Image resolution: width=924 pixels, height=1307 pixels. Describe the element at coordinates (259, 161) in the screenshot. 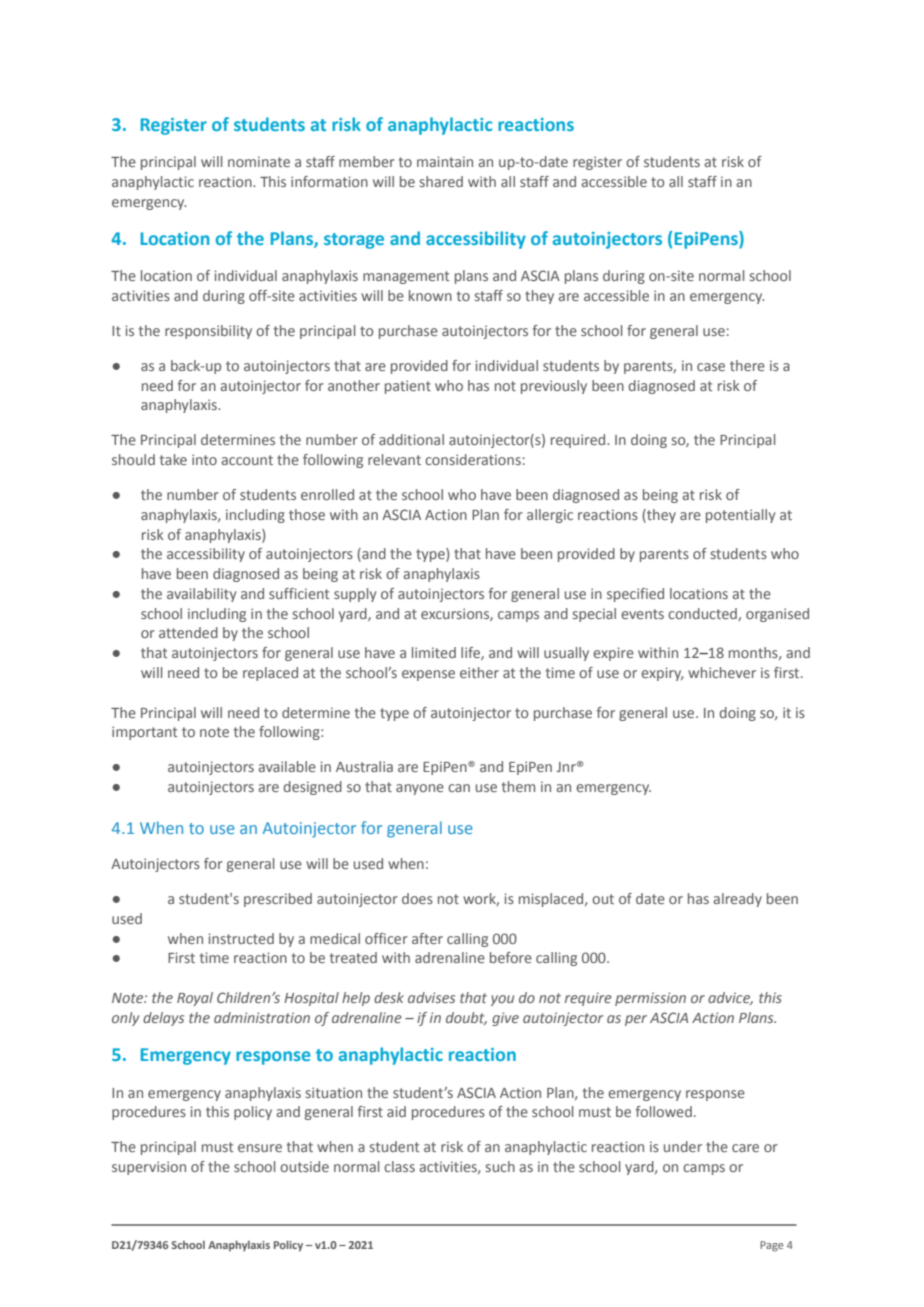

I see `nominate` at that location.
